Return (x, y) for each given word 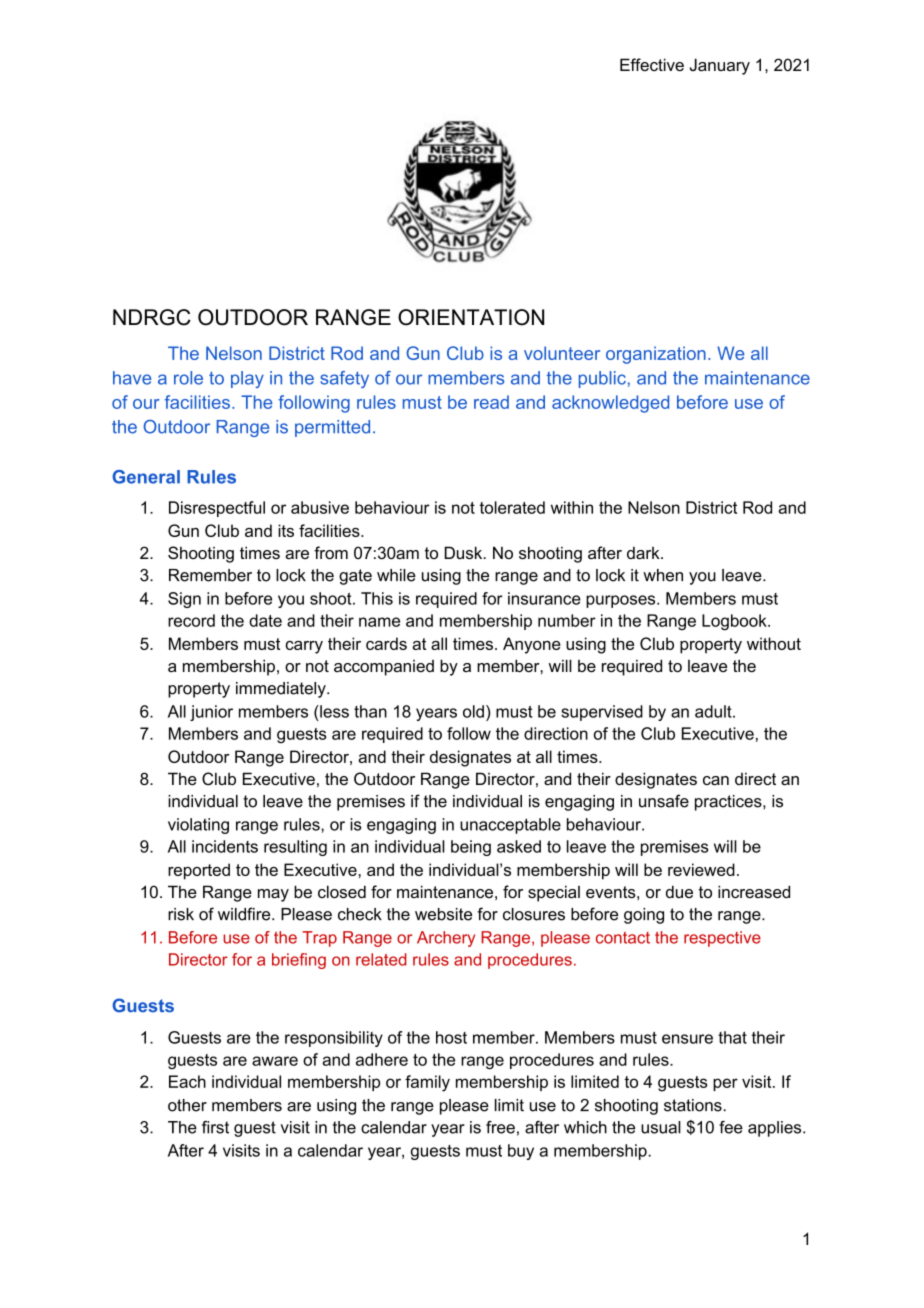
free (500, 1127)
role (188, 378)
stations (694, 1105)
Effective (652, 64)
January (720, 66)
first (215, 1127)
